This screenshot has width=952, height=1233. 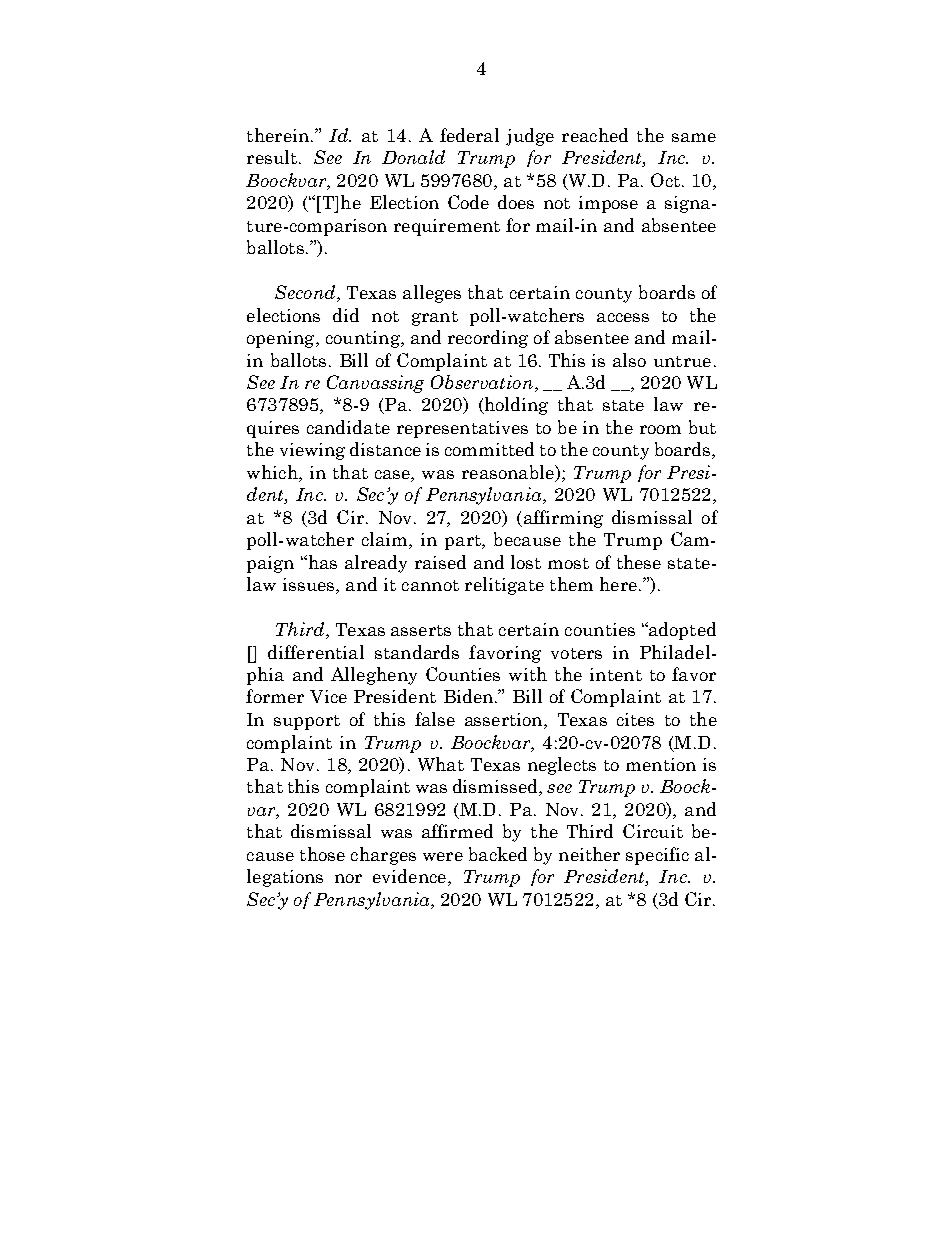 I want to click on assertion, so click(x=505, y=721).
